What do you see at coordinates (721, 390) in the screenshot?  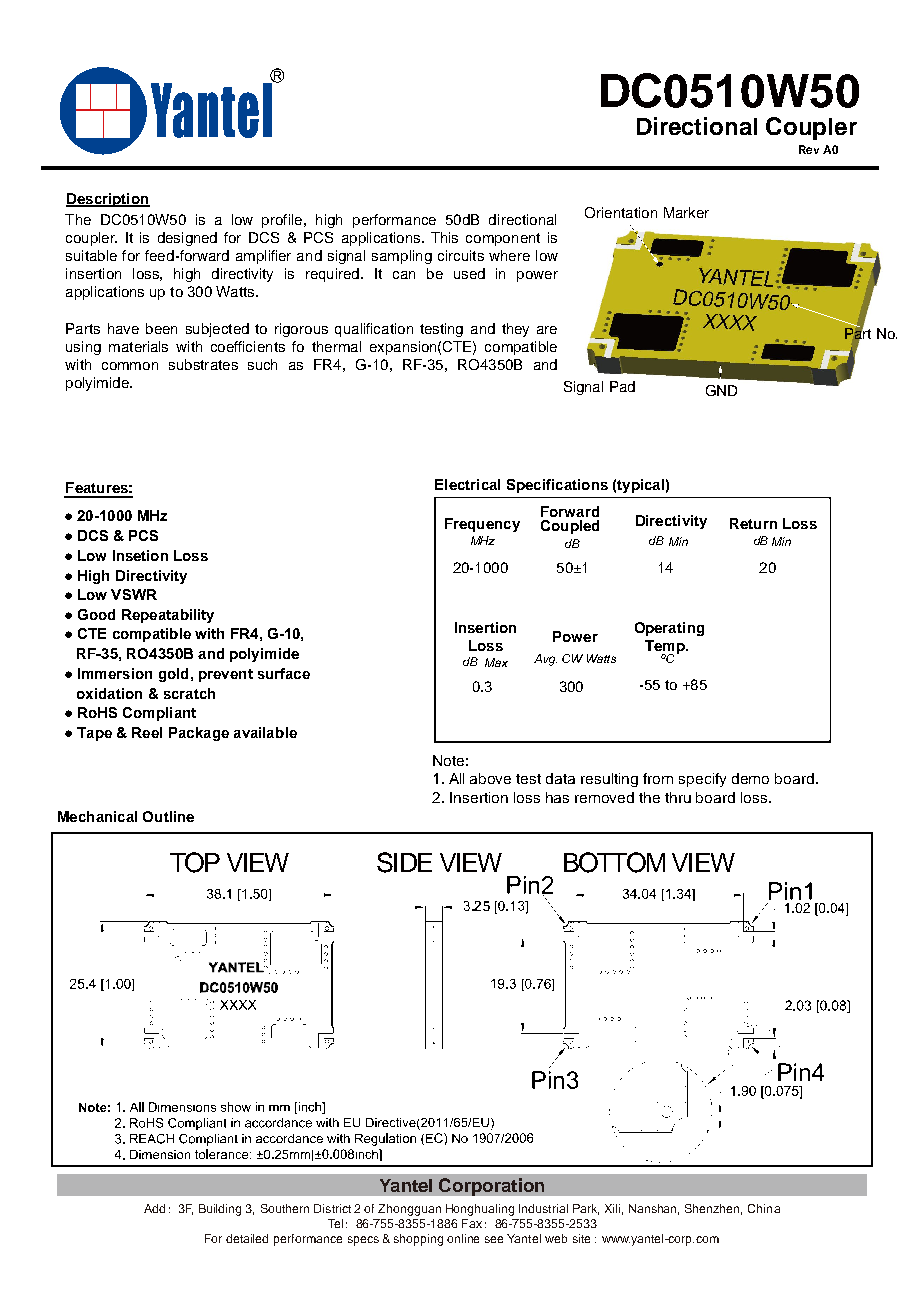 I see `GND` at bounding box center [721, 390].
